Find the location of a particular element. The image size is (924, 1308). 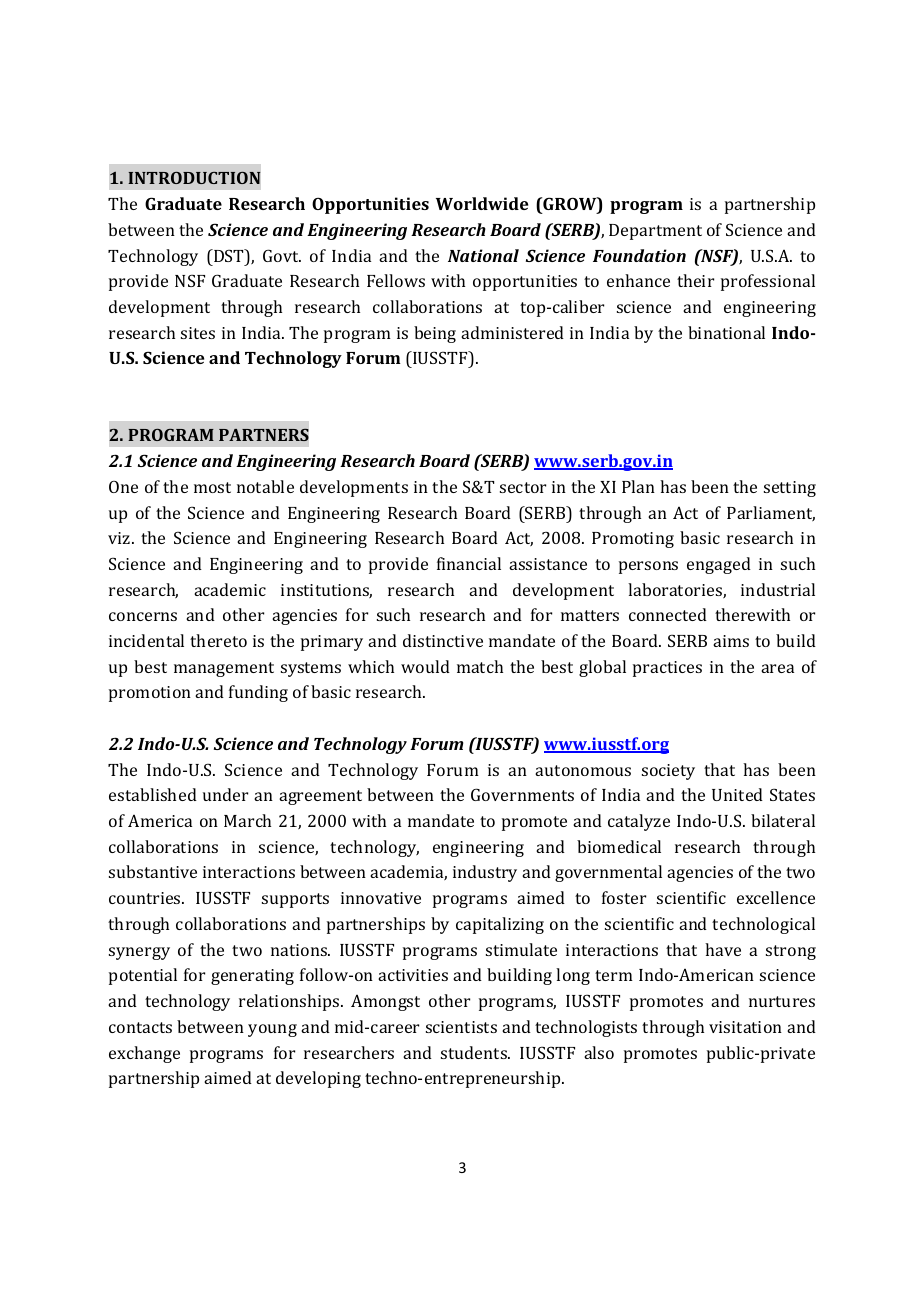

students is located at coordinates (475, 1052).
